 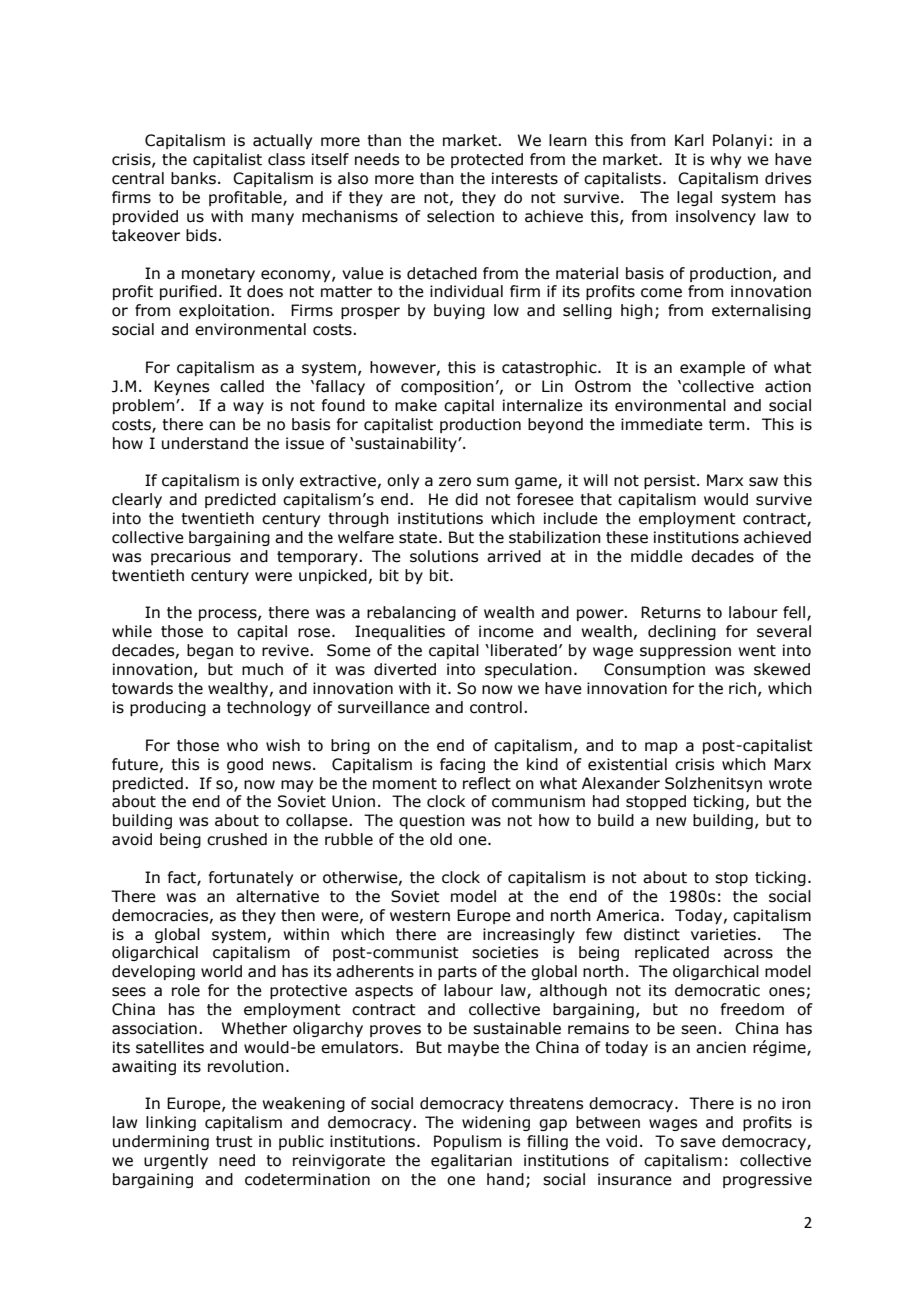 I want to click on varieties, so click(x=723, y=934).
